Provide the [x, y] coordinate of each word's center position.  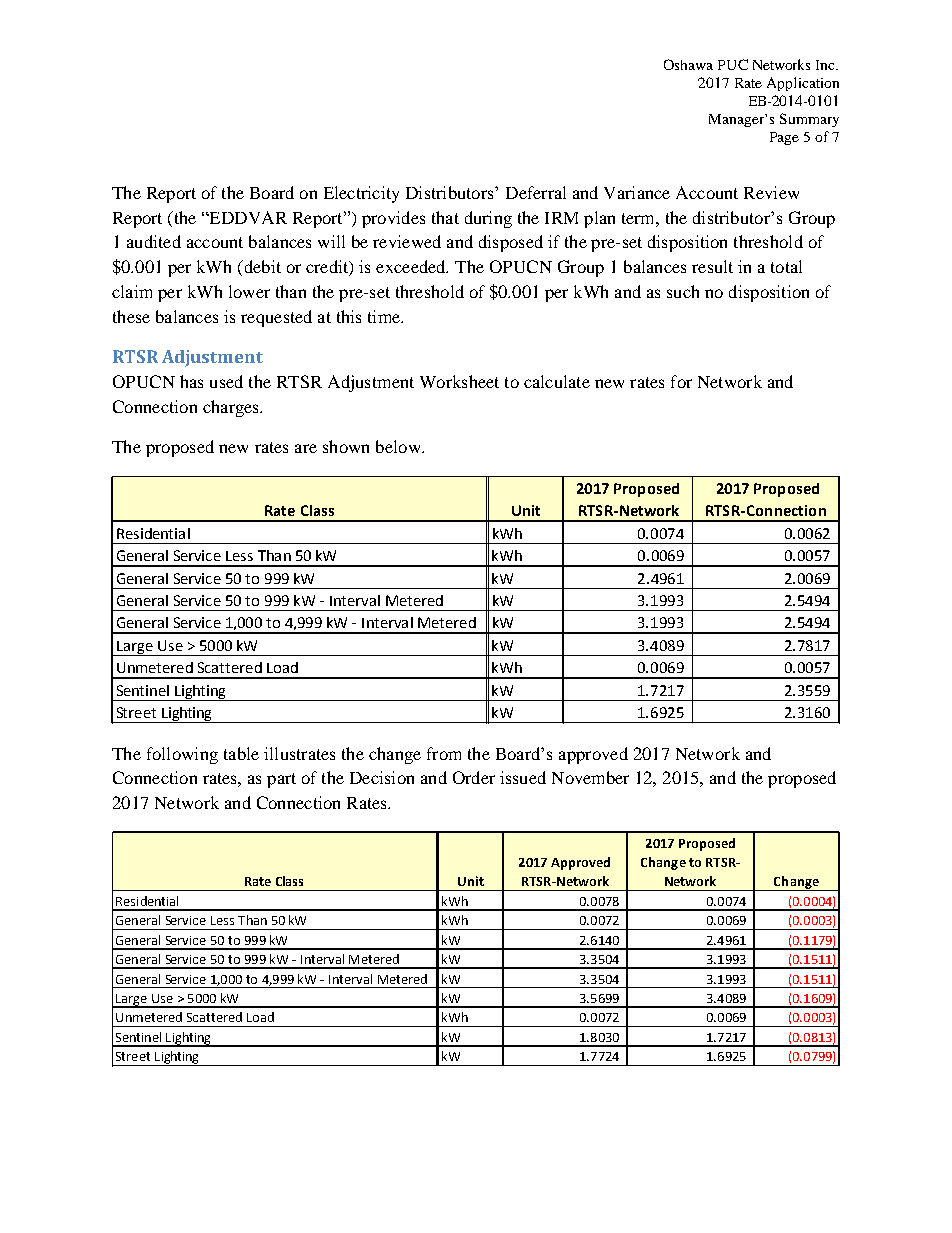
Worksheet [459, 381]
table [241, 753]
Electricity [361, 194]
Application [803, 84]
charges [232, 408]
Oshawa [688, 64]
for [681, 381]
